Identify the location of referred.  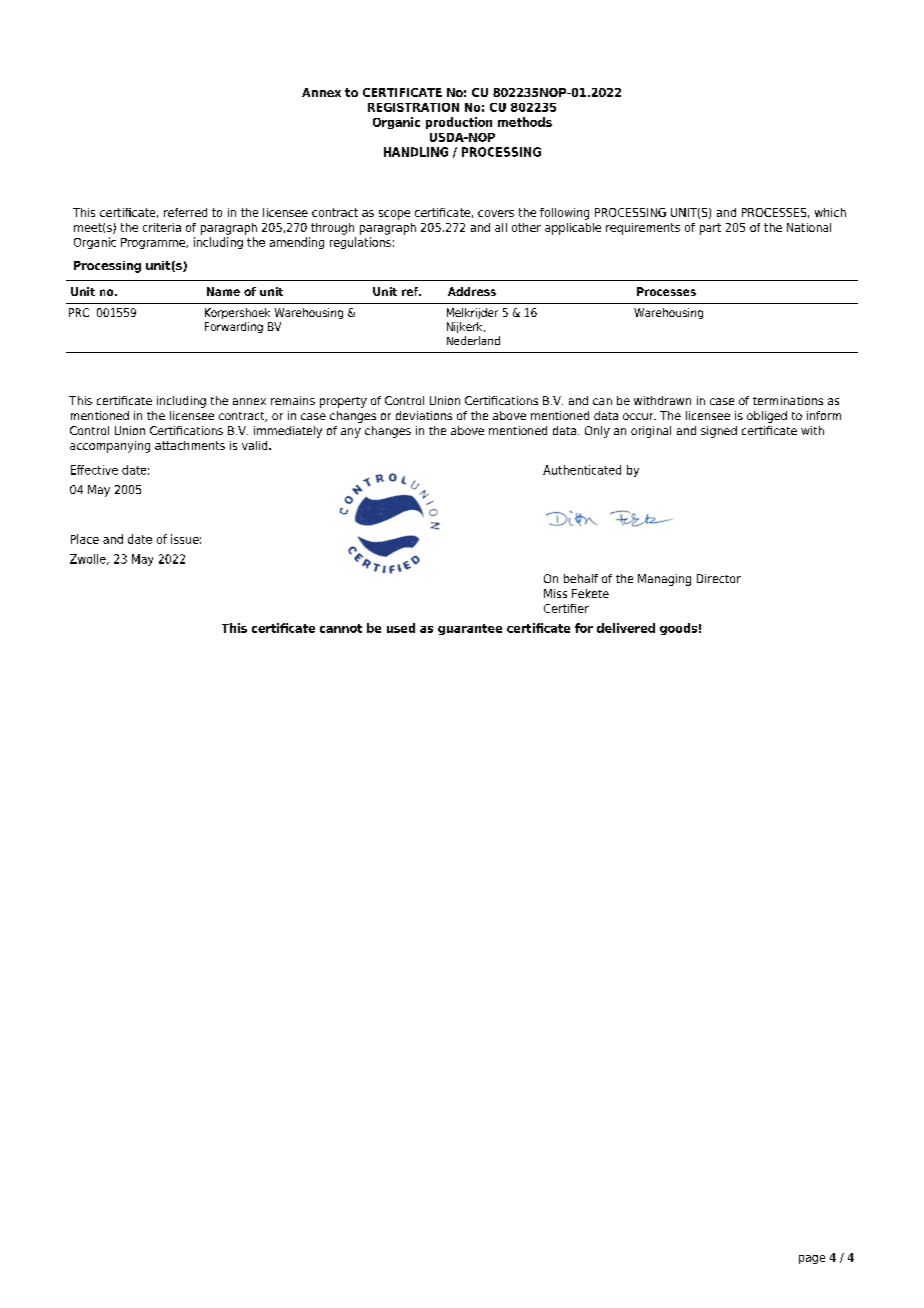
(185, 212).
